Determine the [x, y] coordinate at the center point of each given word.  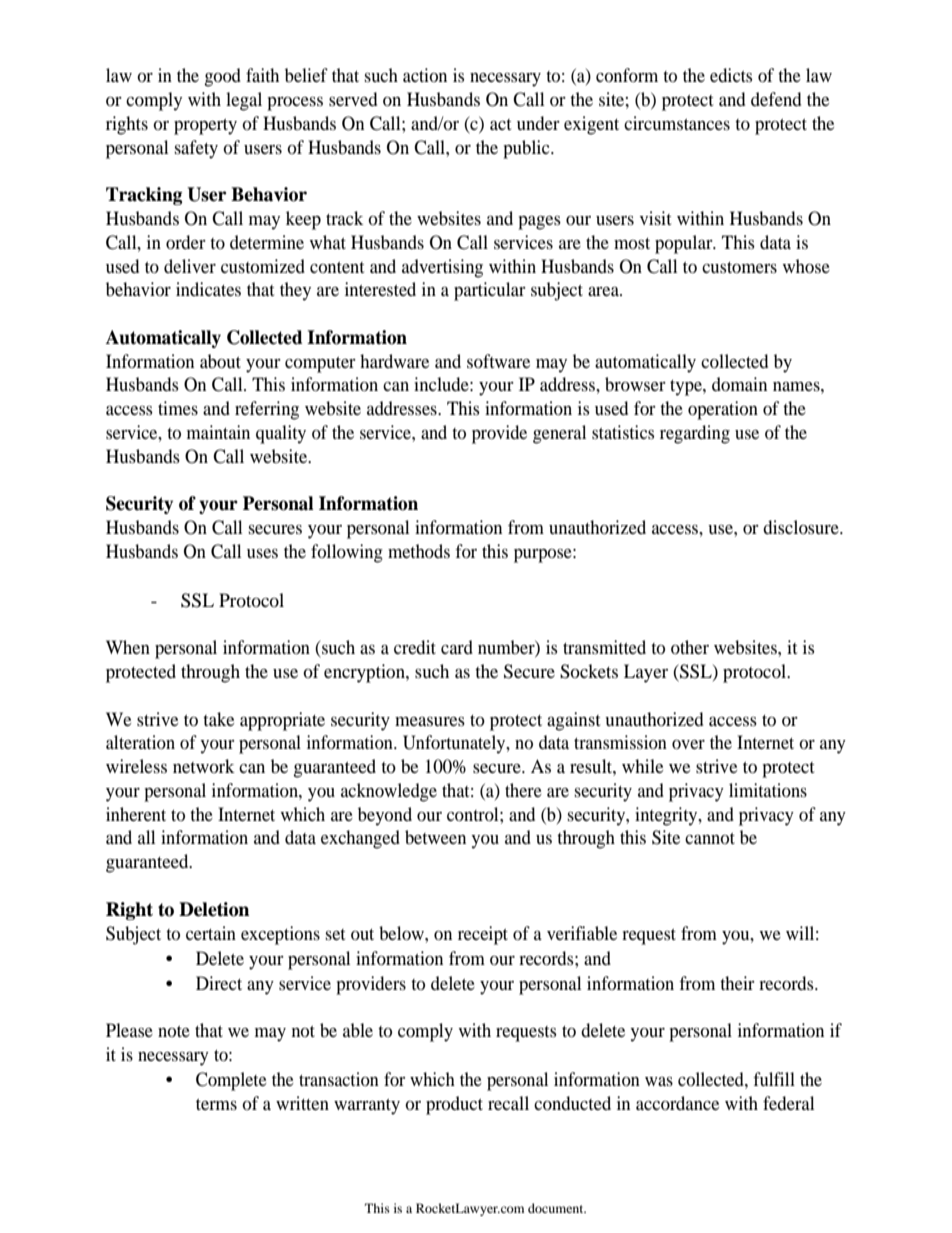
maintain [218, 432]
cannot [710, 838]
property [205, 127]
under [538, 123]
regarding [695, 434]
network [204, 766]
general [559, 434]
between [435, 837]
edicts [731, 75]
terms [216, 1104]
